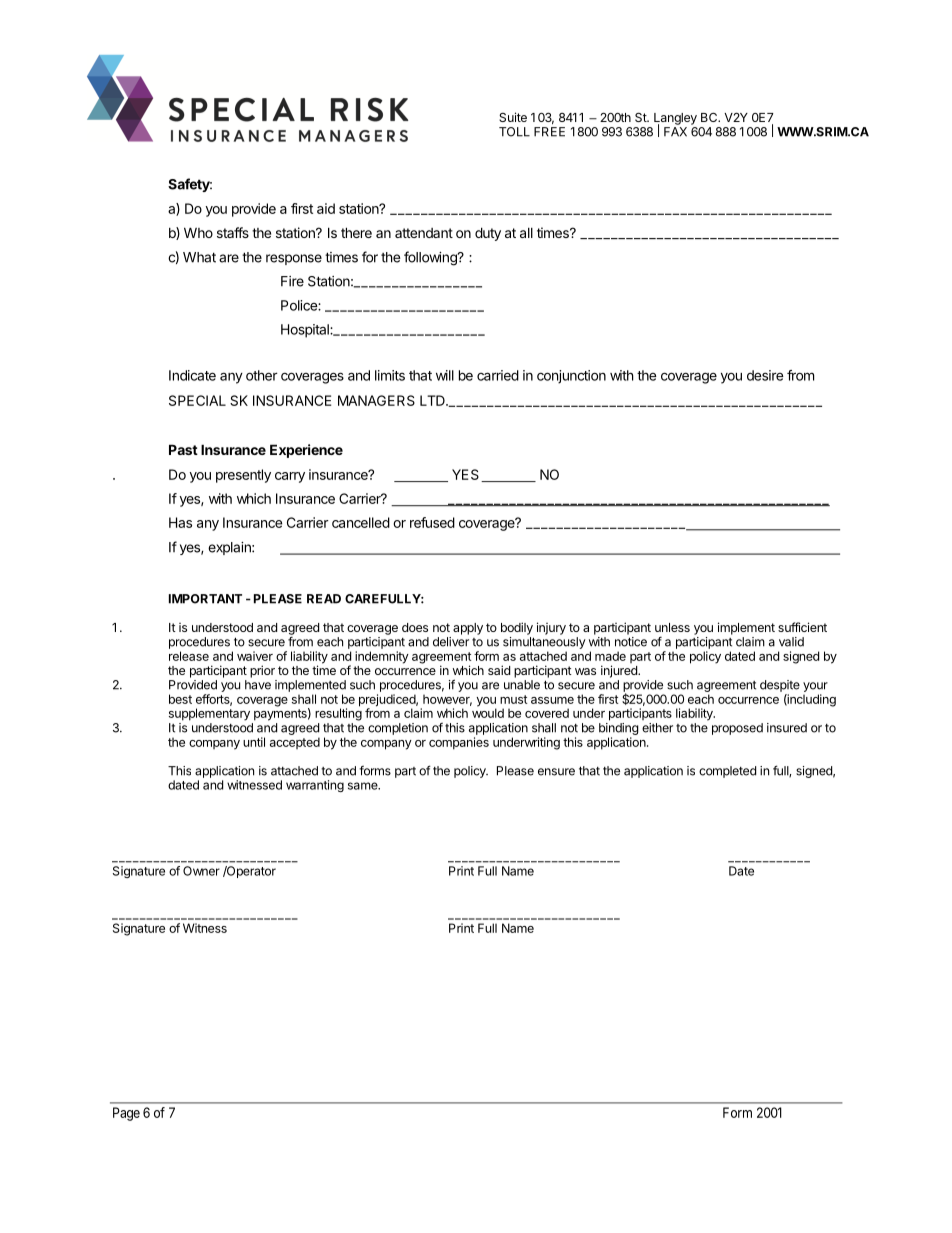 This screenshot has width=952, height=1233. Describe the element at coordinates (727, 772) in the screenshot. I see `completed` at that location.
